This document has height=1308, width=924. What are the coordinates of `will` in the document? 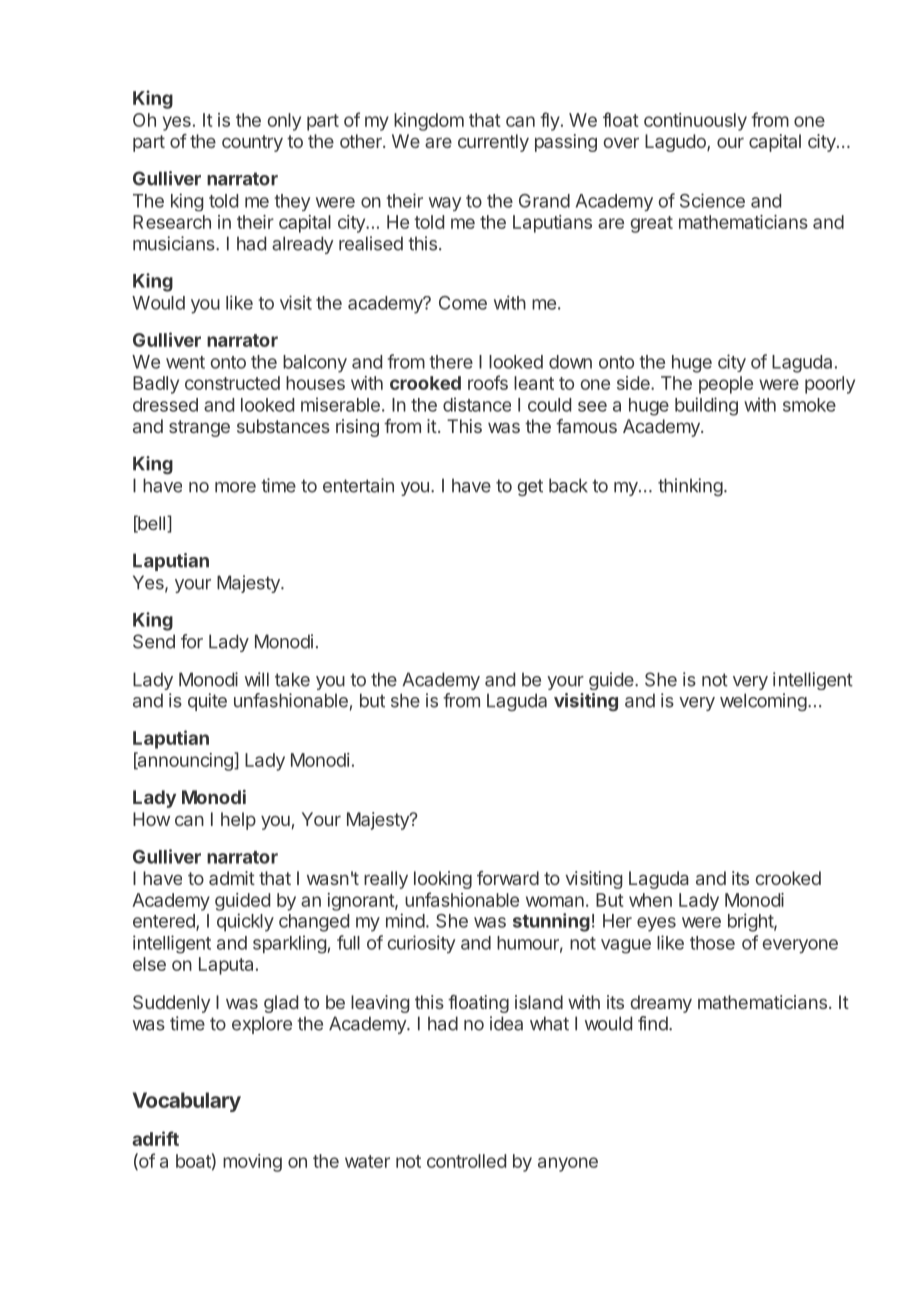 It's located at (257, 679).
